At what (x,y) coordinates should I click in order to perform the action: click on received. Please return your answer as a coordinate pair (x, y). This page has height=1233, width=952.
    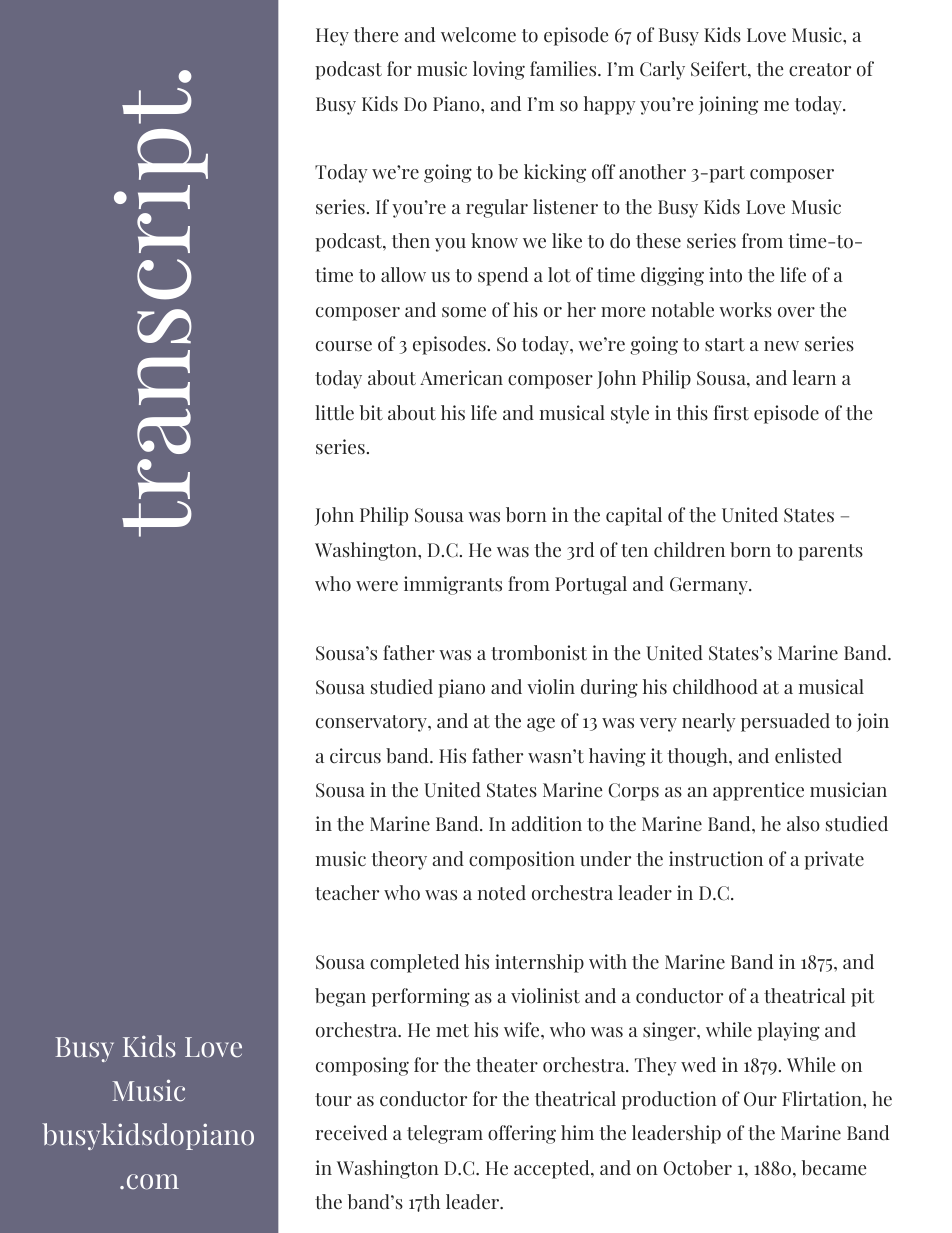
    Looking at the image, I should click on (351, 1133).
